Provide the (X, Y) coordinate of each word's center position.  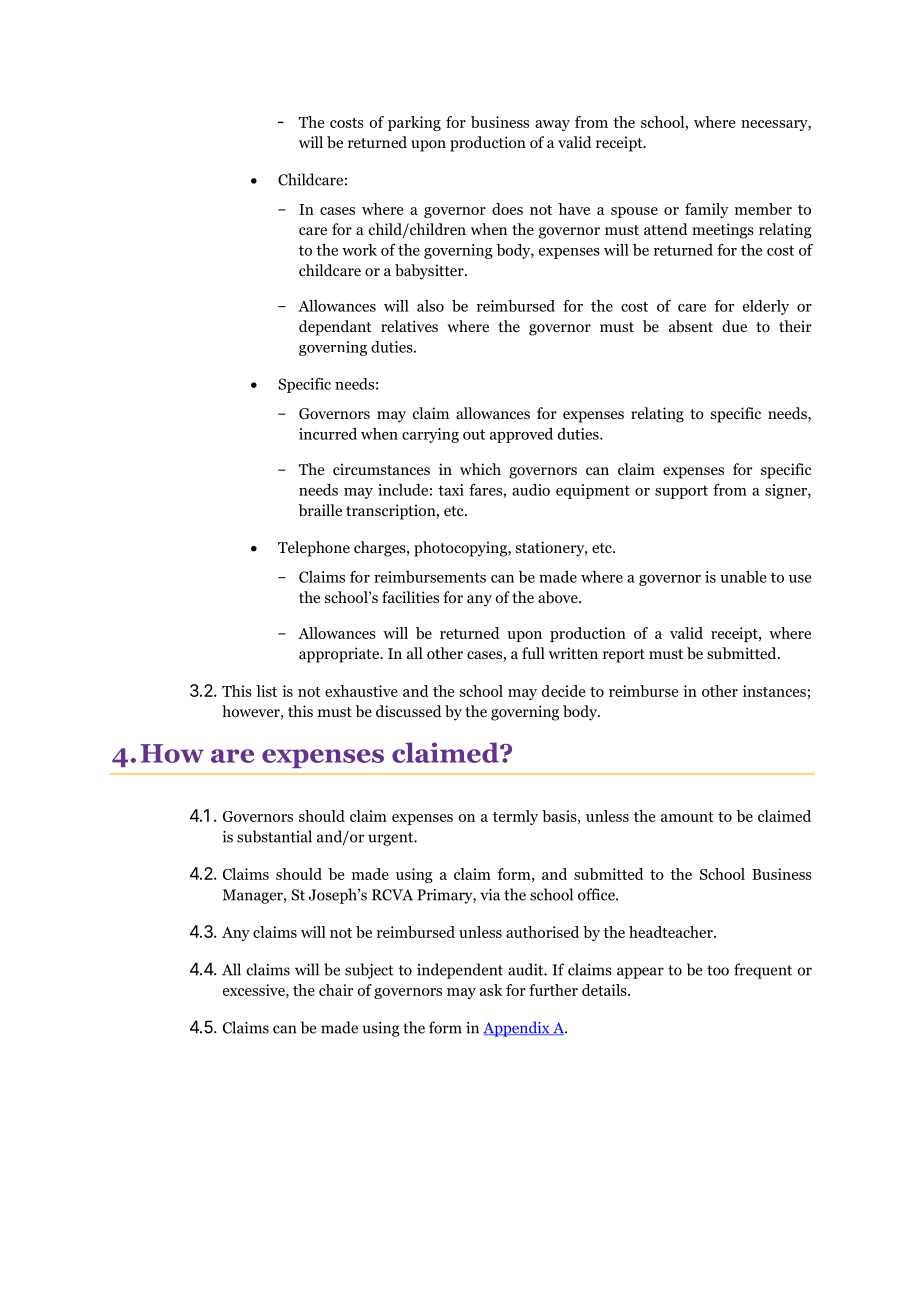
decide (563, 691)
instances (774, 691)
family (706, 210)
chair (336, 990)
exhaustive (361, 691)
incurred (328, 434)
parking (414, 123)
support (681, 492)
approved (521, 435)
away (552, 125)
